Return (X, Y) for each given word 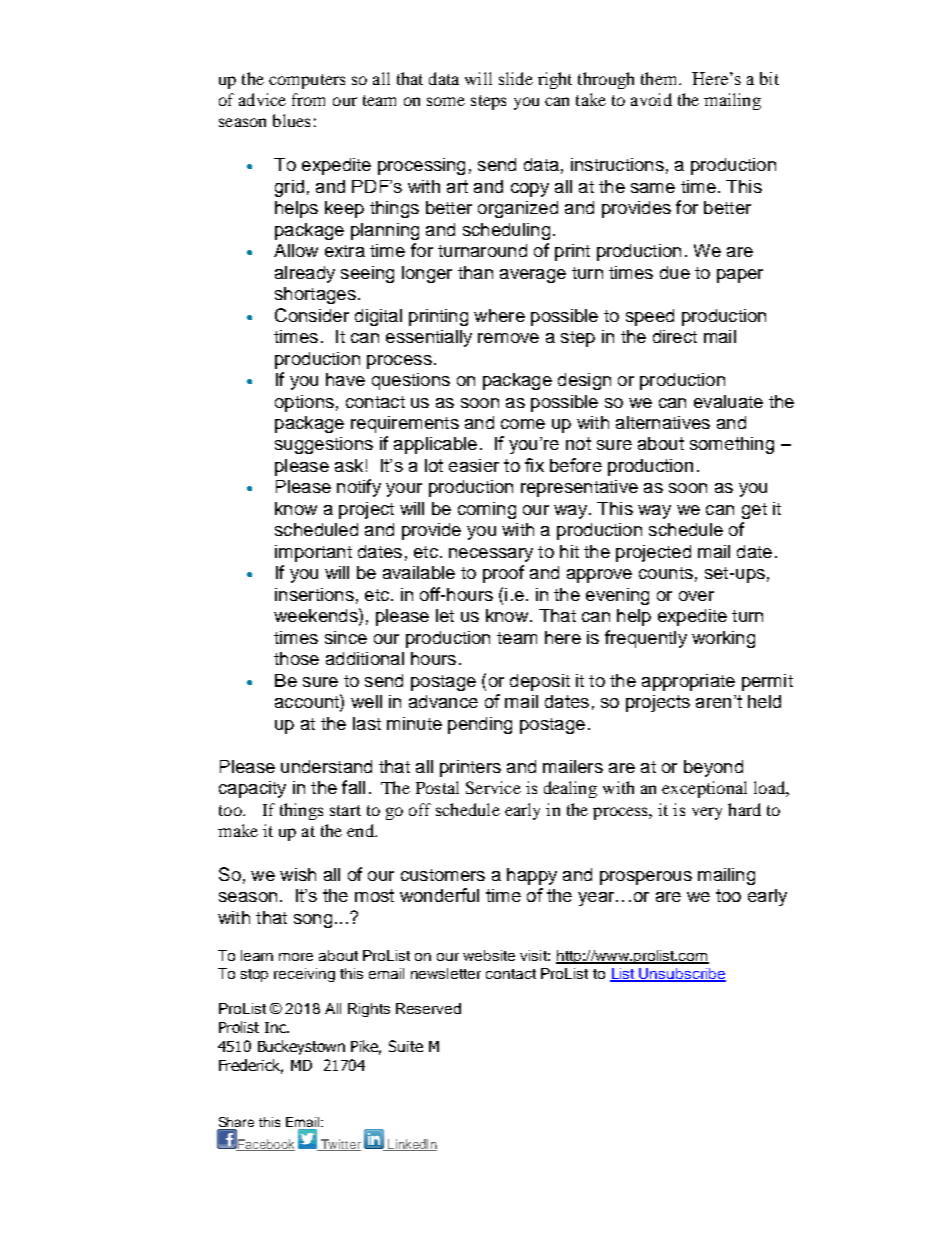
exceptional (704, 789)
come (523, 424)
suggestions (324, 445)
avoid (651, 99)
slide (516, 78)
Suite (406, 1046)
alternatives (663, 422)
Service (493, 787)
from (308, 99)
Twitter (340, 1145)
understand (326, 766)
